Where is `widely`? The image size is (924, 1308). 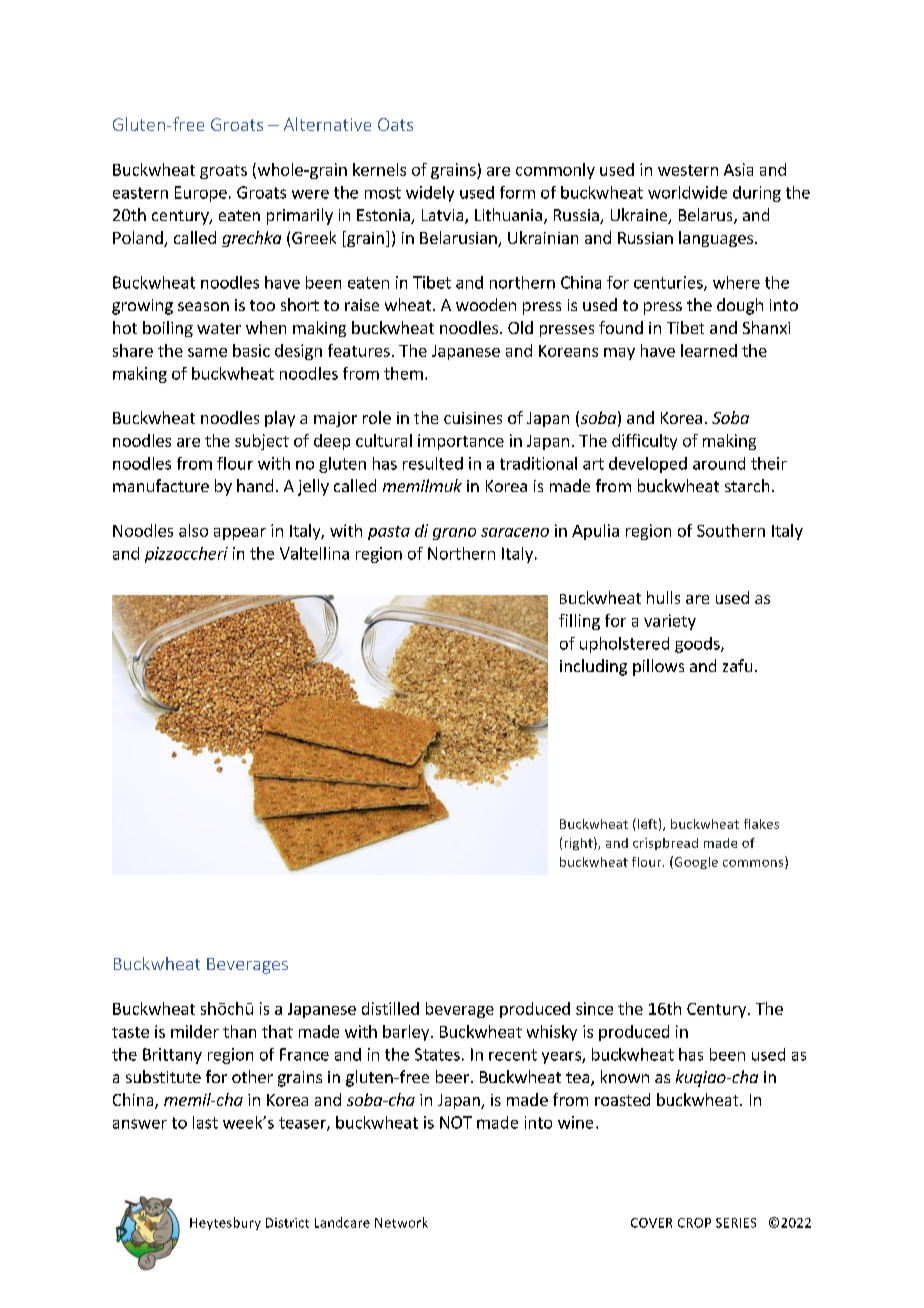 widely is located at coordinates (430, 194).
